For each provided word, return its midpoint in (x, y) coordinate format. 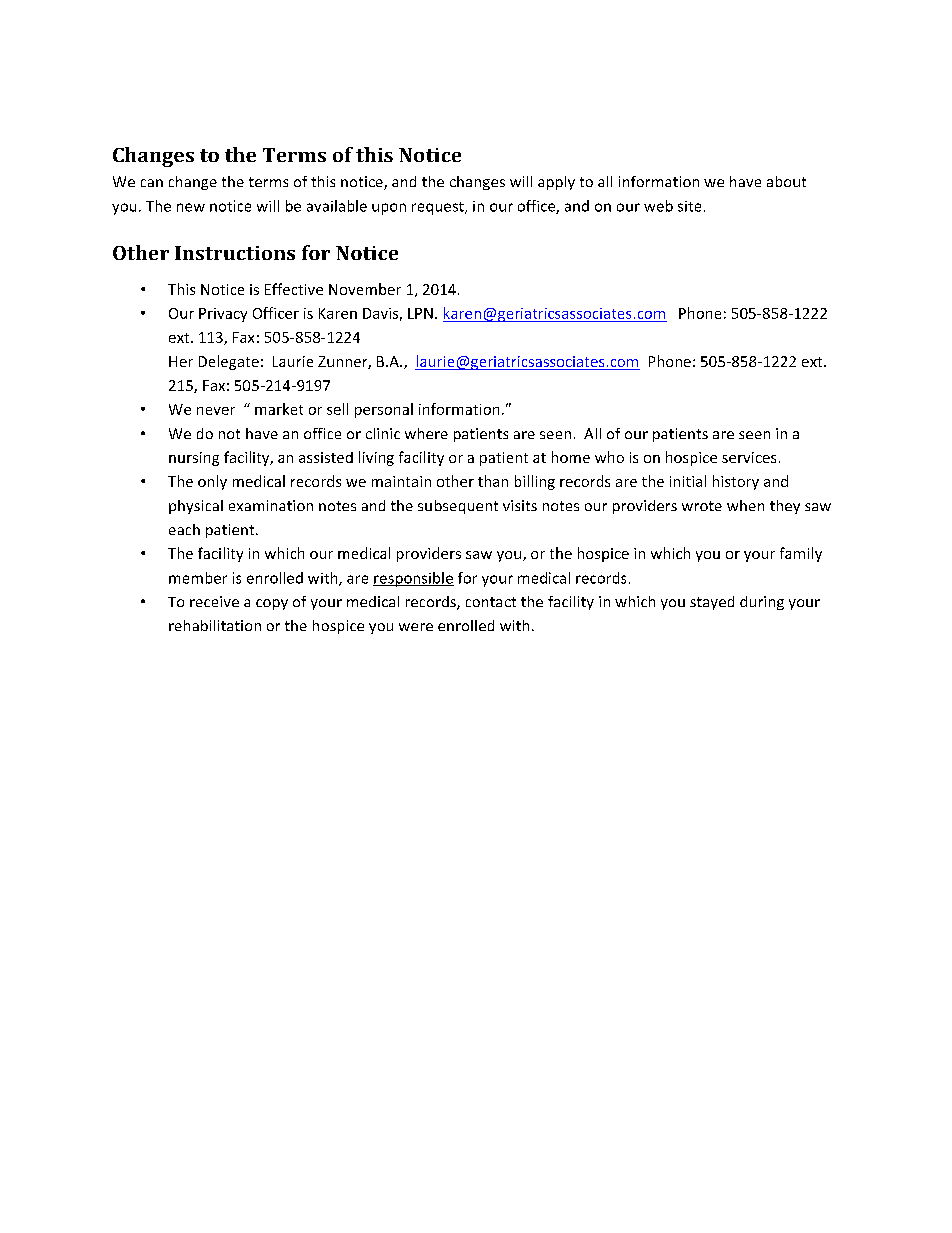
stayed (712, 603)
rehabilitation (215, 625)
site (689, 206)
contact (491, 602)
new (191, 207)
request (439, 208)
